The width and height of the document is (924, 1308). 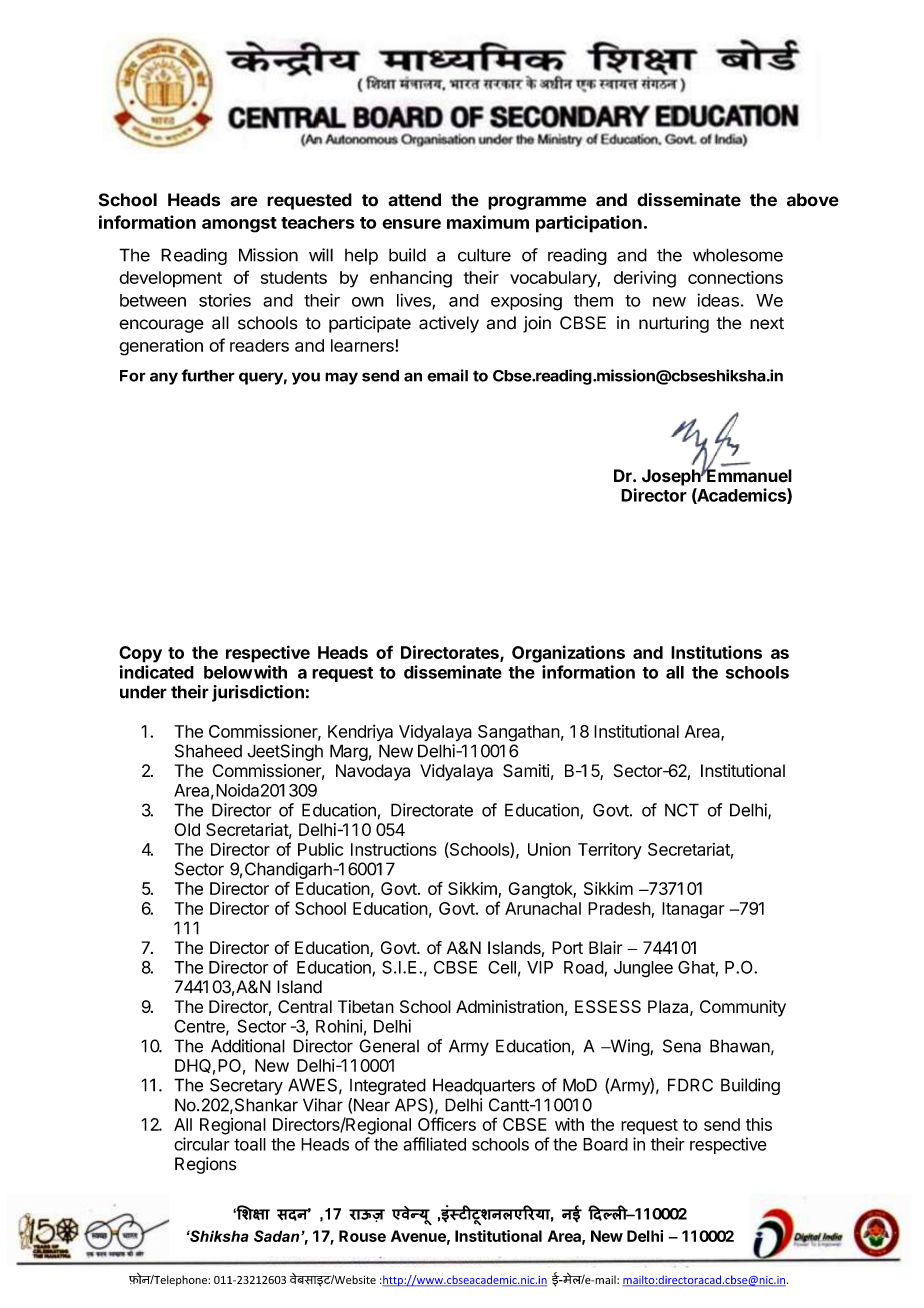 What do you see at coordinates (187, 829) in the document?
I see `Old` at bounding box center [187, 829].
